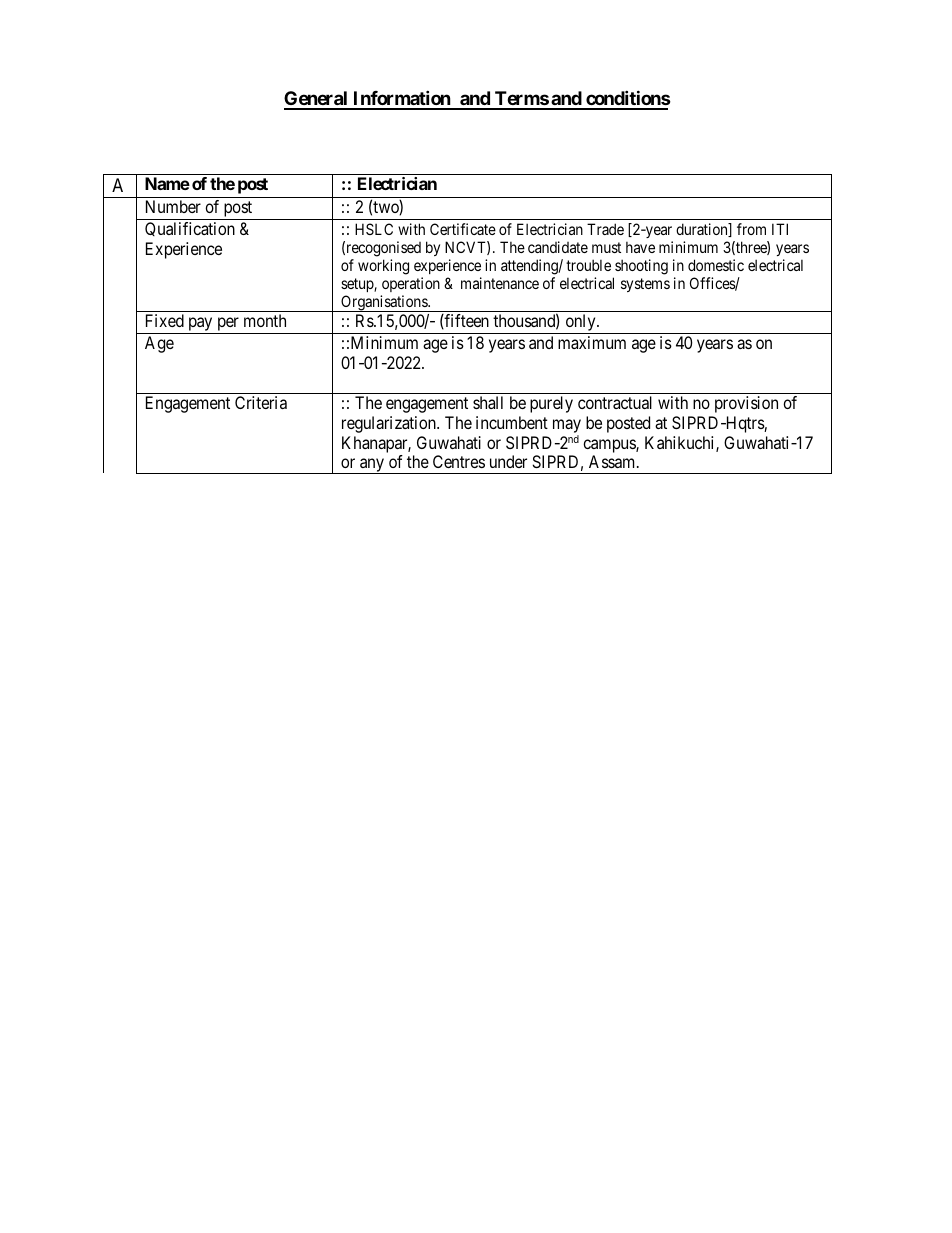 The image size is (952, 1233). I want to click on systems, so click(645, 285).
